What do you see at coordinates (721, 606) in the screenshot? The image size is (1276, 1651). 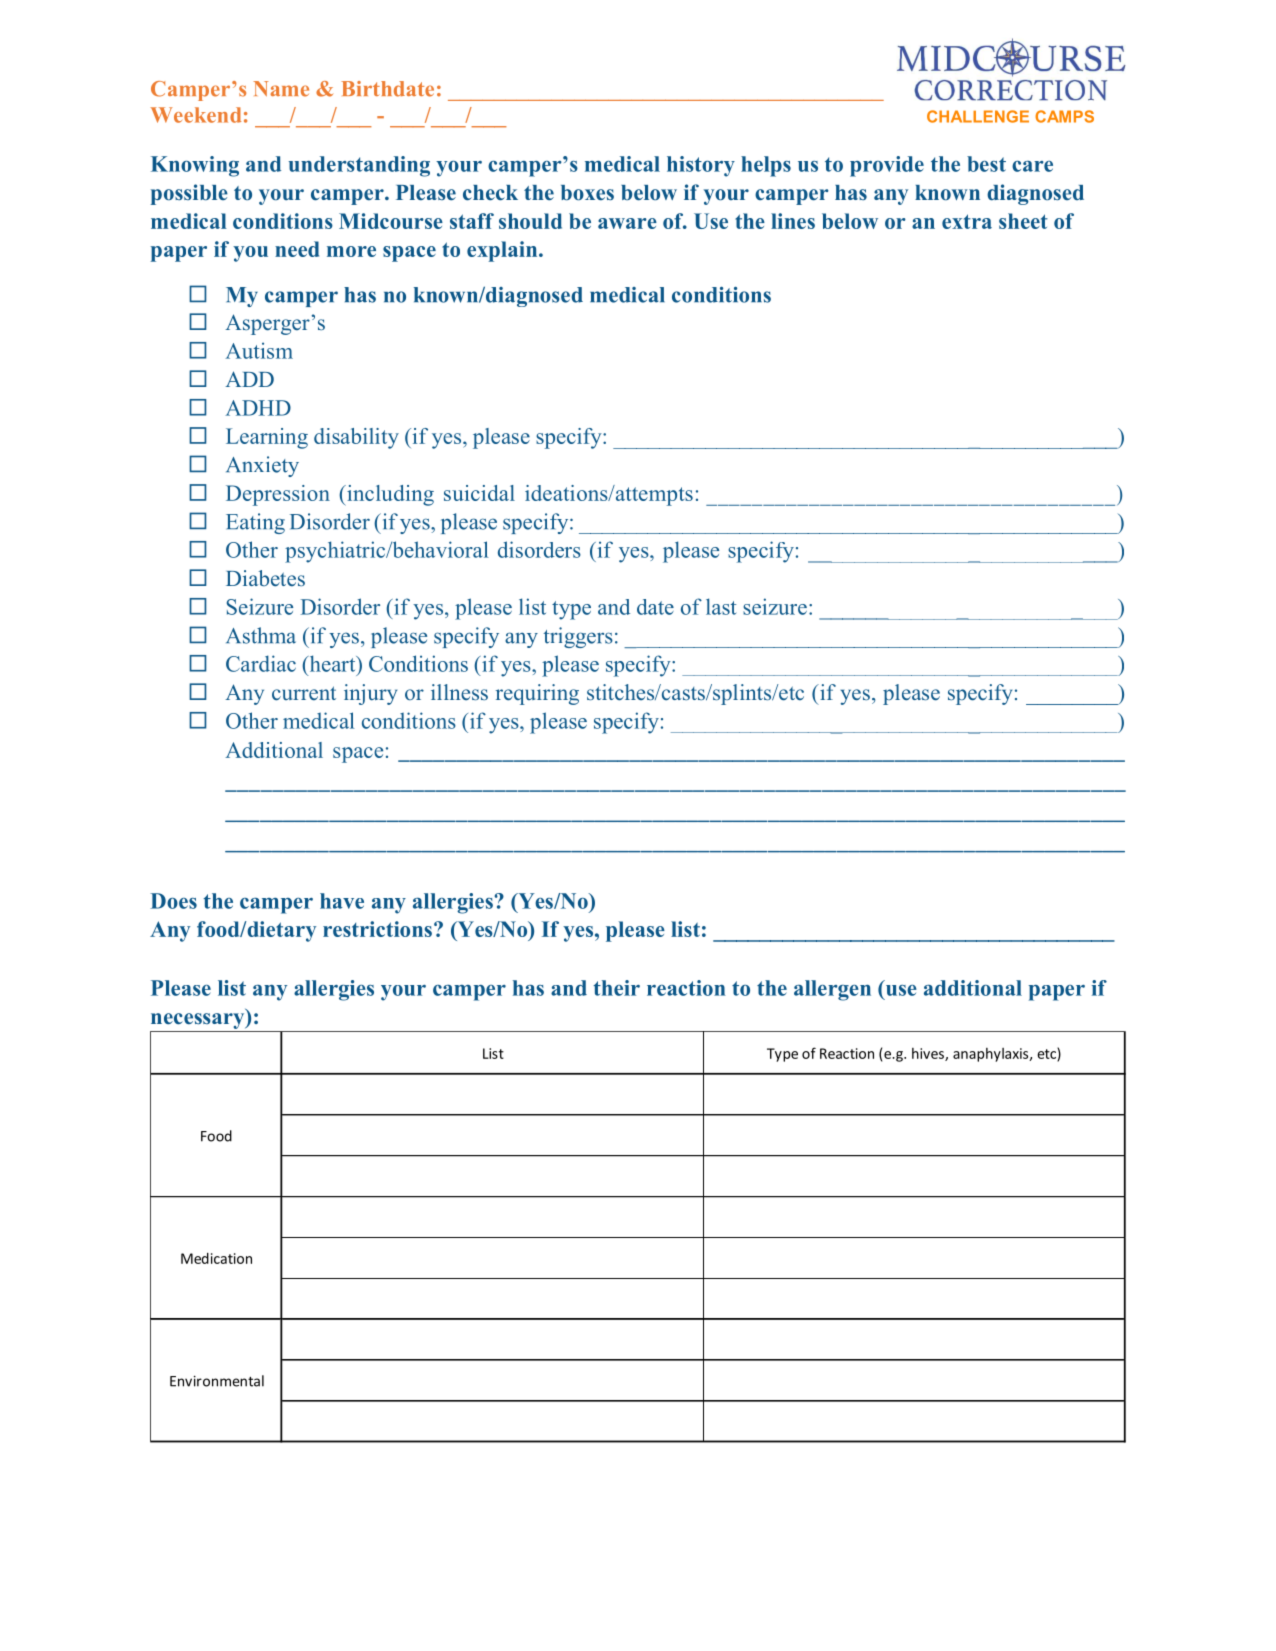 I see `last` at bounding box center [721, 606].
